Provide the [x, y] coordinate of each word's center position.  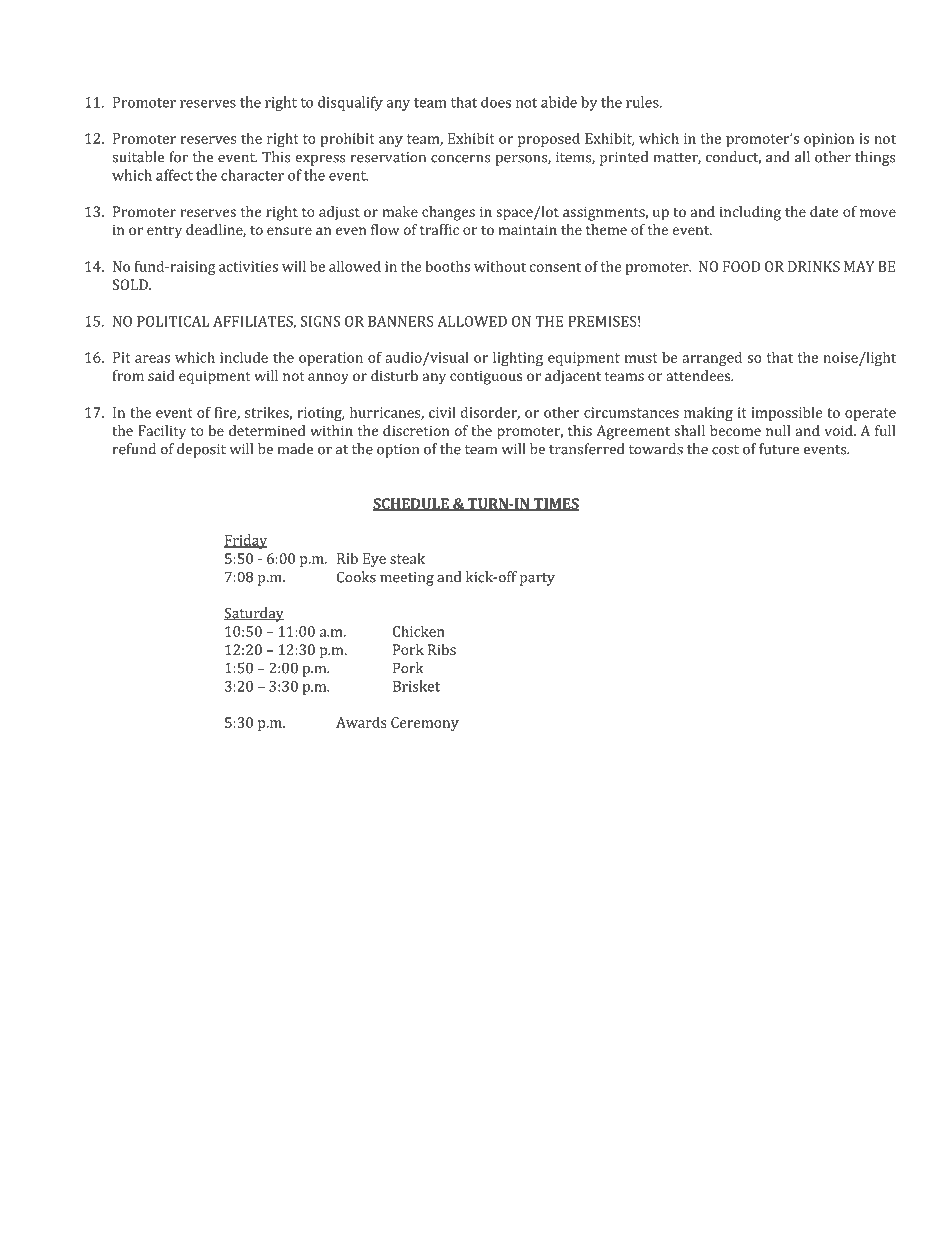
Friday [245, 541]
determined [267, 430]
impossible [787, 413]
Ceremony [425, 724]
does [496, 102]
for [178, 157]
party [537, 579]
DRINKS [814, 266]
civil [442, 412]
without [500, 266]
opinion [829, 140]
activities [248, 266]
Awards [361, 722]
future [779, 449]
